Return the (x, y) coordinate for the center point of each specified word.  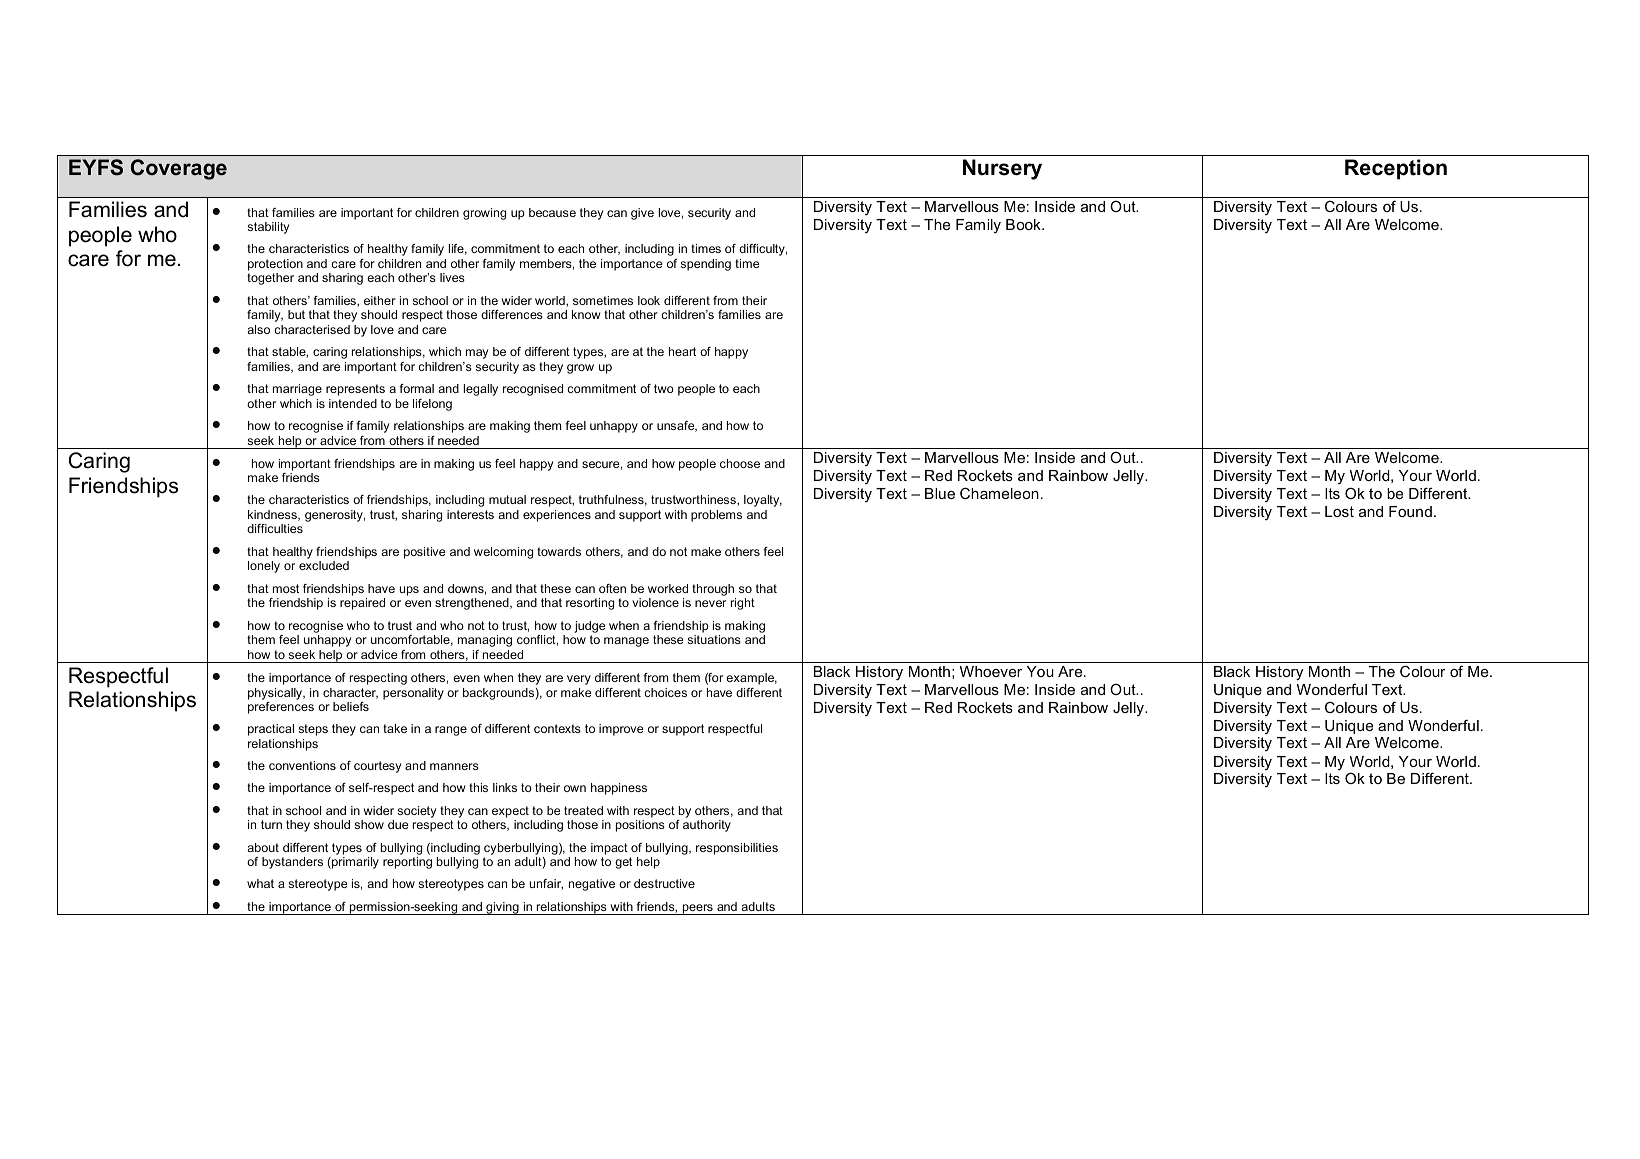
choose (740, 463)
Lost (1339, 511)
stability (268, 228)
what (260, 883)
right (743, 604)
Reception (1396, 169)
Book (1024, 224)
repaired (362, 604)
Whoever (991, 671)
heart (682, 351)
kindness (274, 515)
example (751, 679)
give (642, 214)
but (296, 314)
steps (313, 730)
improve (621, 730)
